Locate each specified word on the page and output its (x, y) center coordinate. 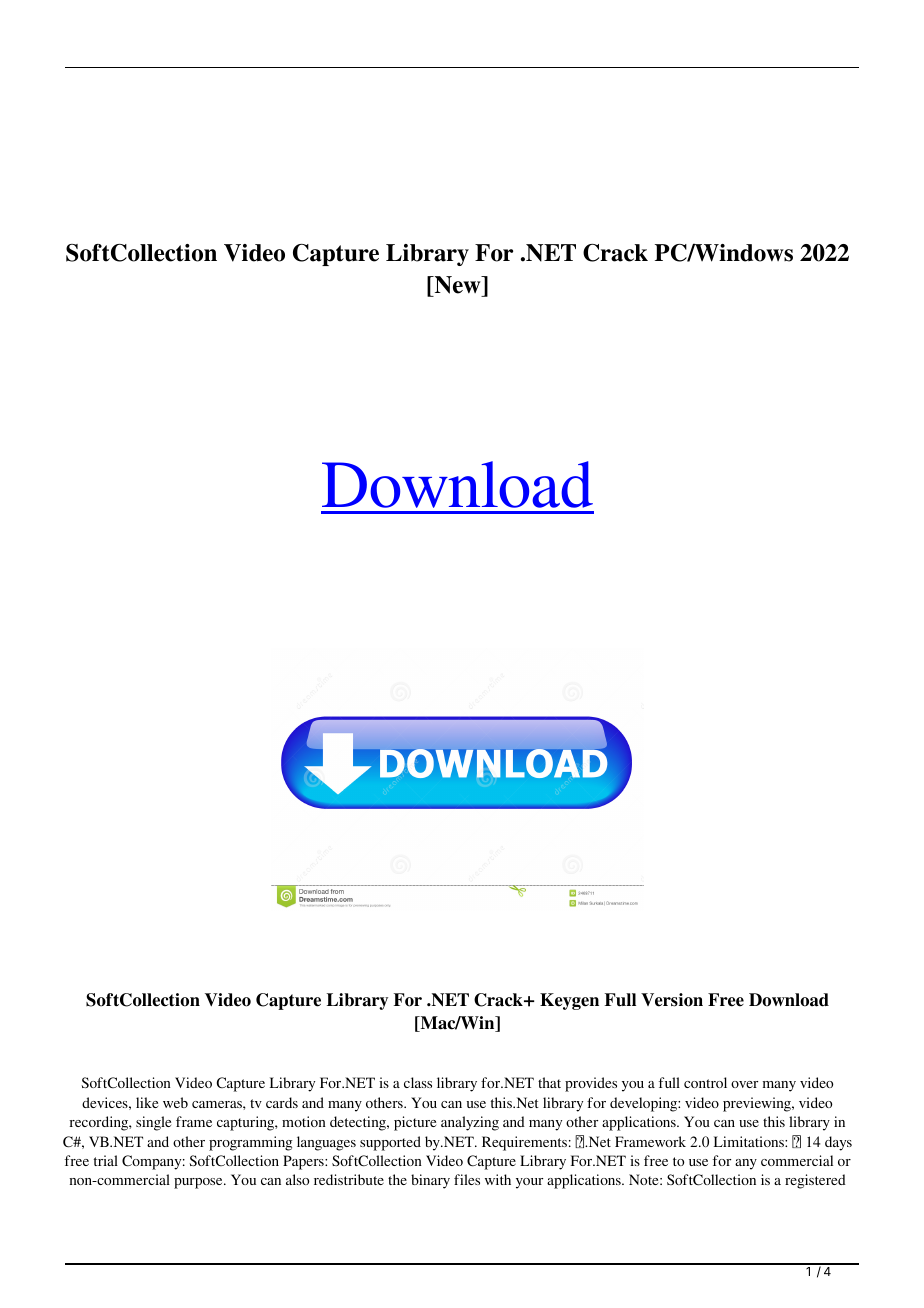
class (418, 1082)
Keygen (569, 1001)
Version (672, 1000)
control (705, 1082)
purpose (199, 1183)
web (175, 1102)
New (457, 285)
